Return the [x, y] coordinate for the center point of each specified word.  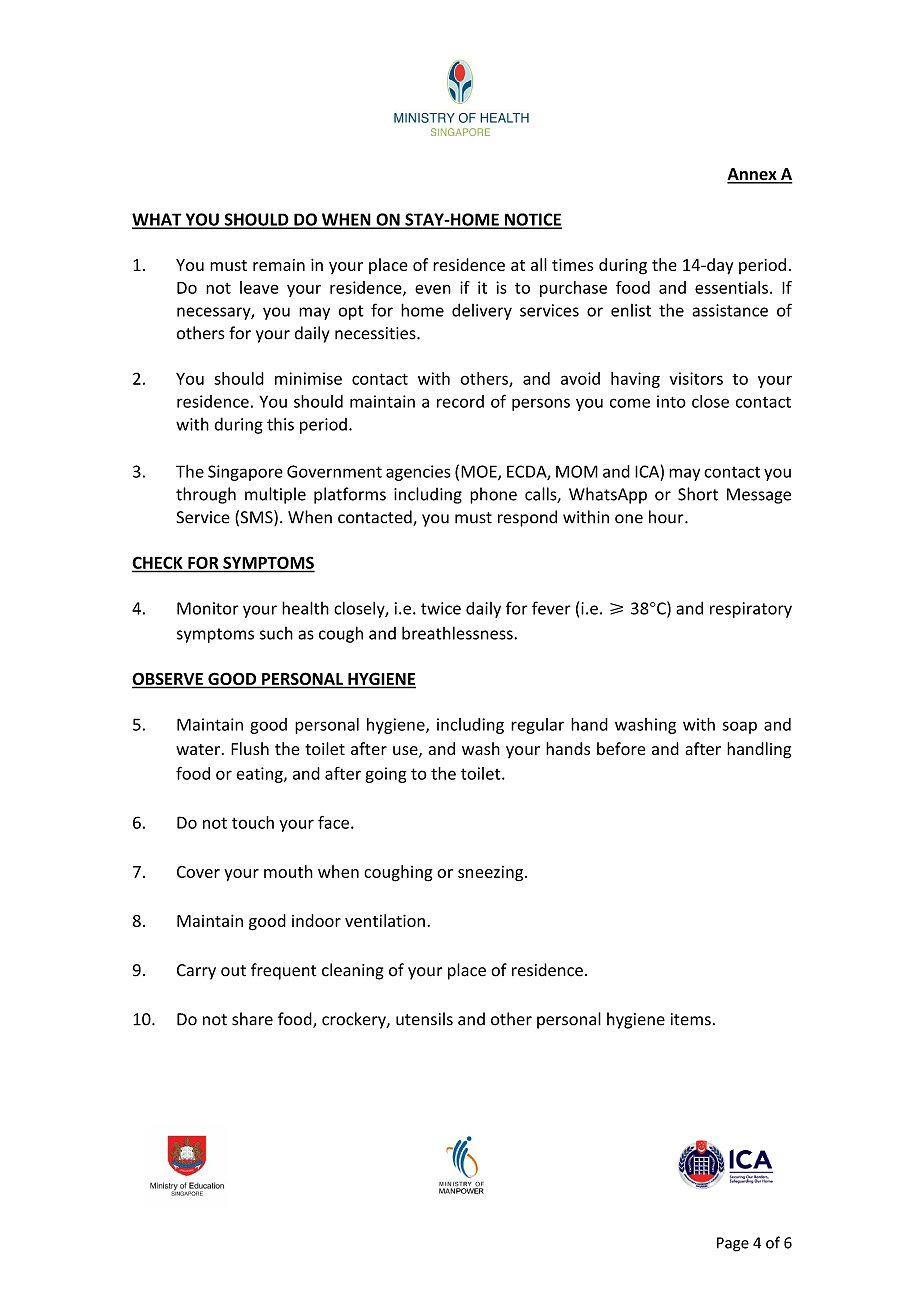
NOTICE [532, 220]
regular [537, 726]
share [252, 1019]
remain [279, 265]
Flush [250, 748]
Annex [753, 175]
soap [739, 727]
